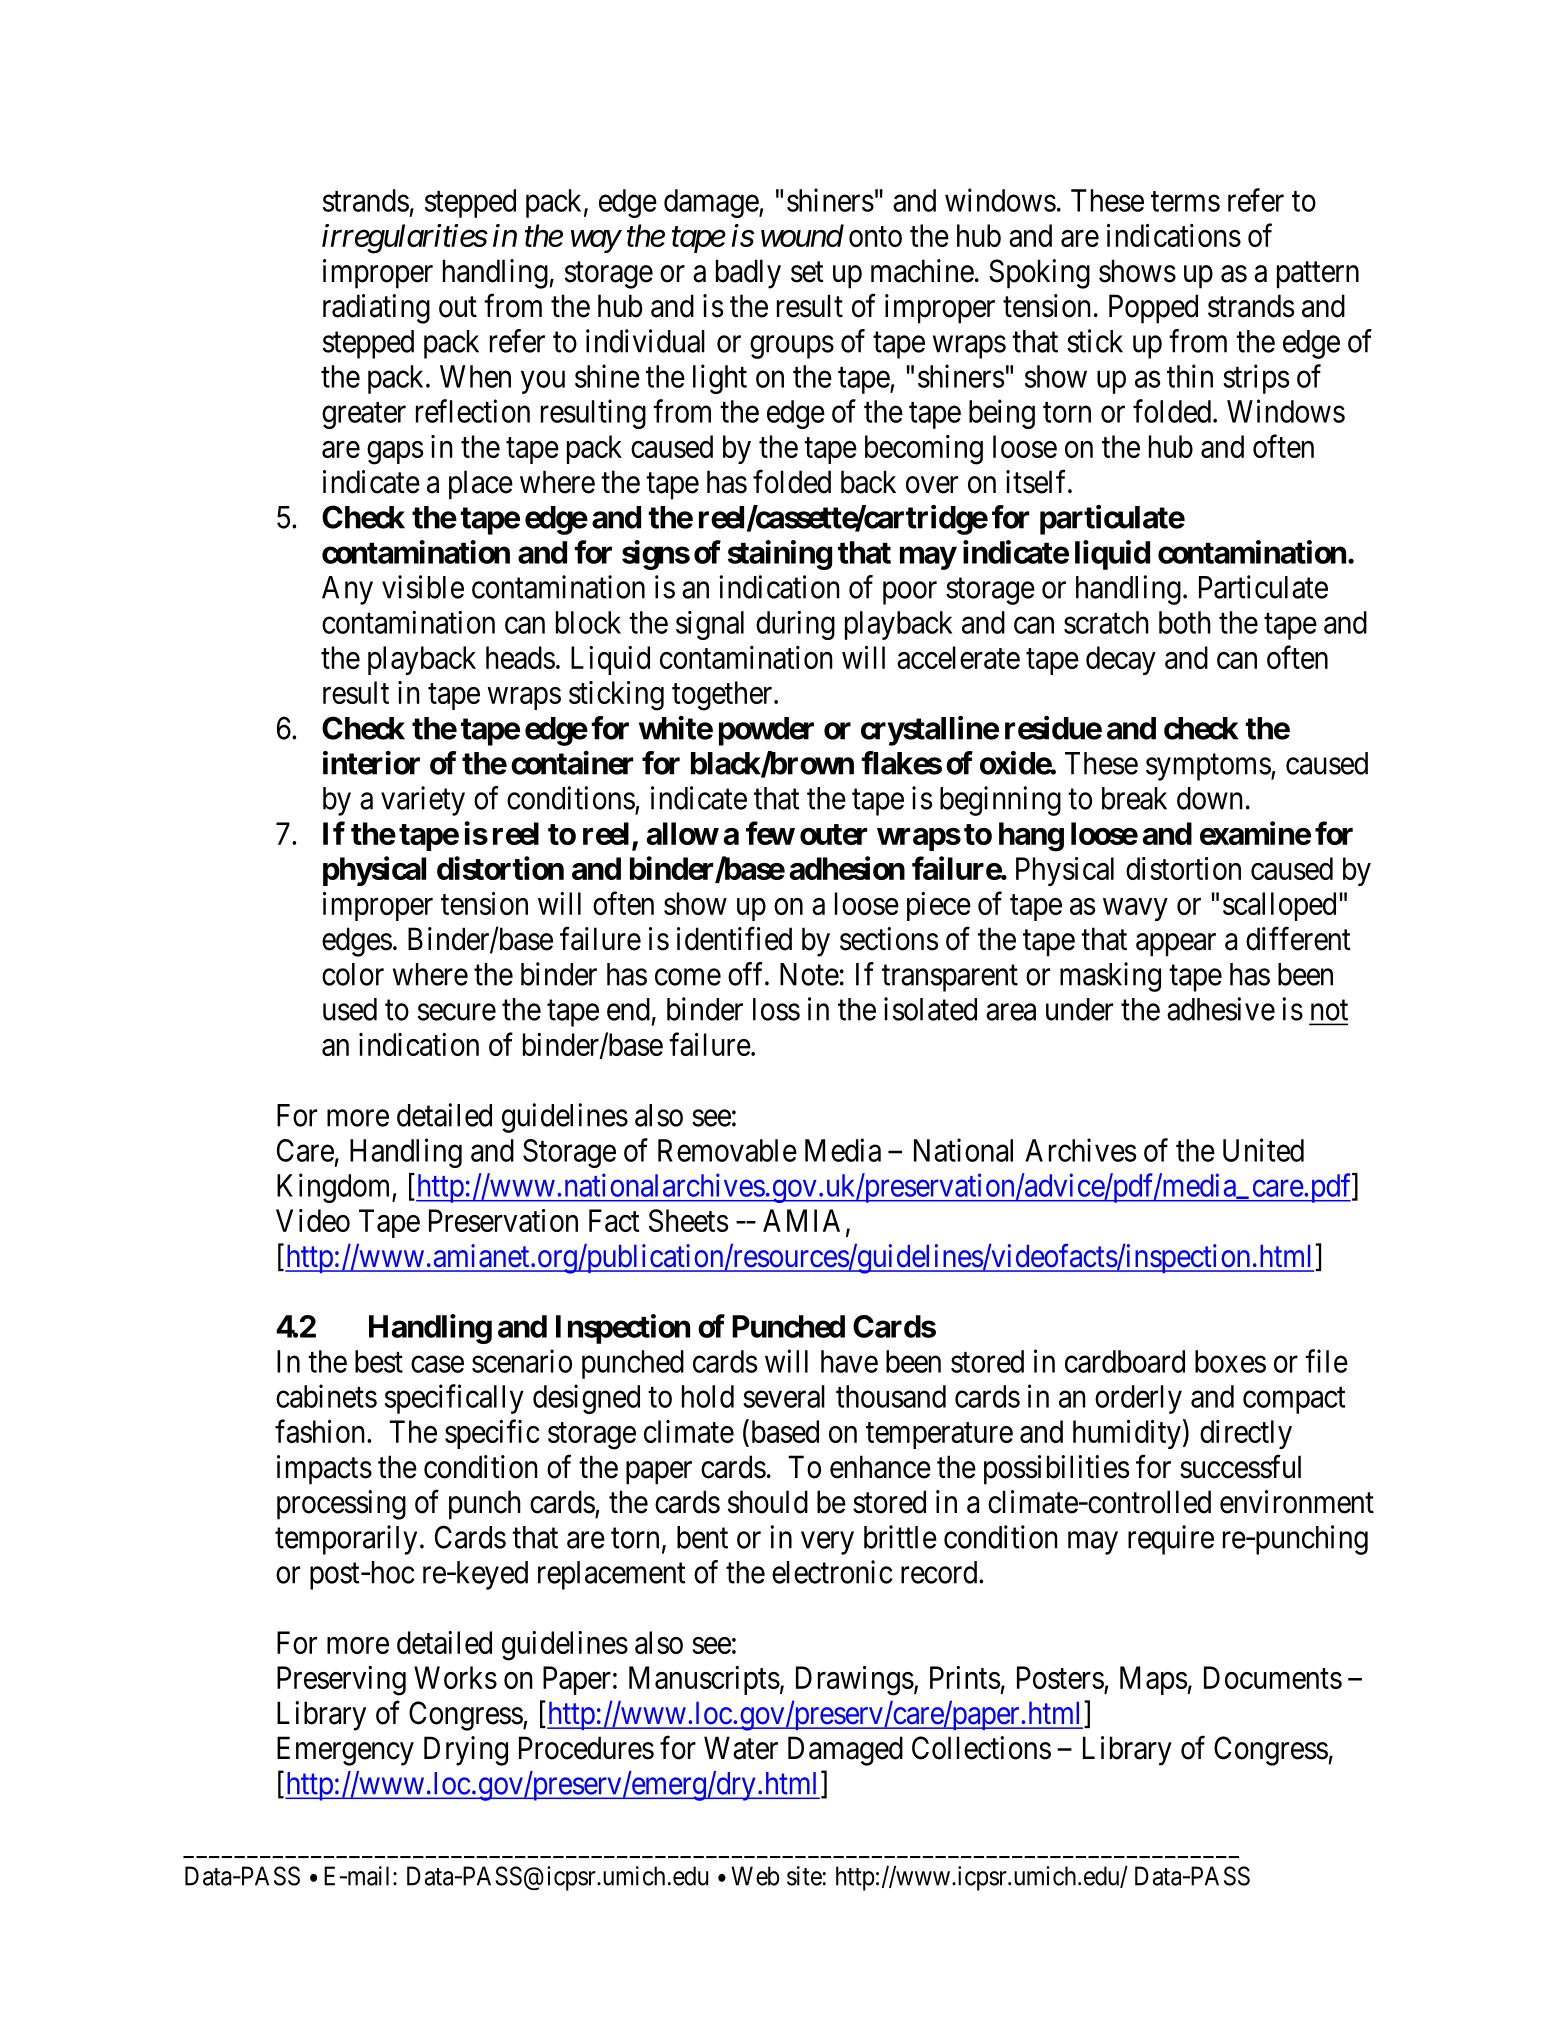 This image has width=1560, height=2018. What do you see at coordinates (804, 1876) in the image?
I see `site` at bounding box center [804, 1876].
